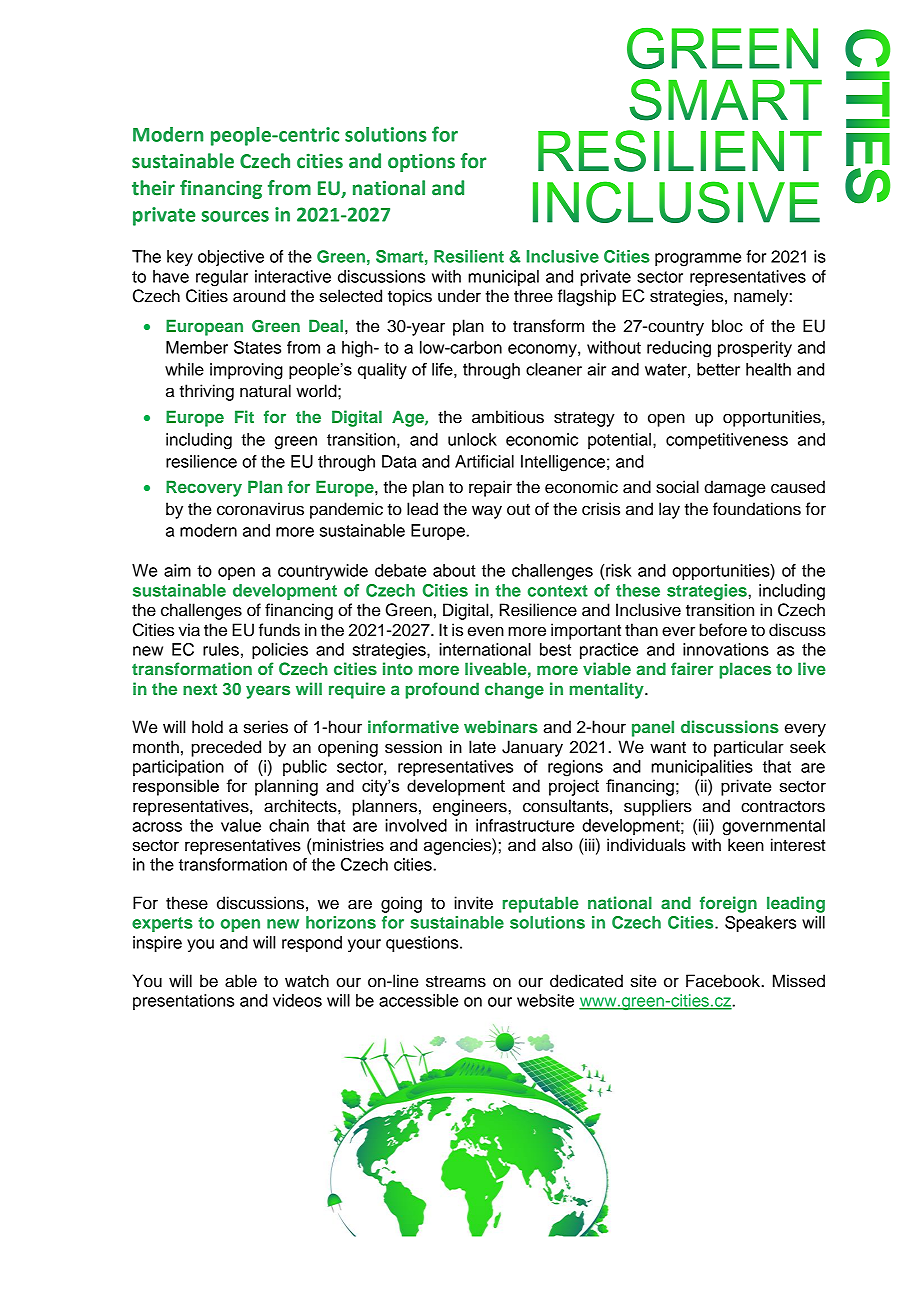 This screenshot has height=1309, width=924. I want to click on before, so click(723, 630).
